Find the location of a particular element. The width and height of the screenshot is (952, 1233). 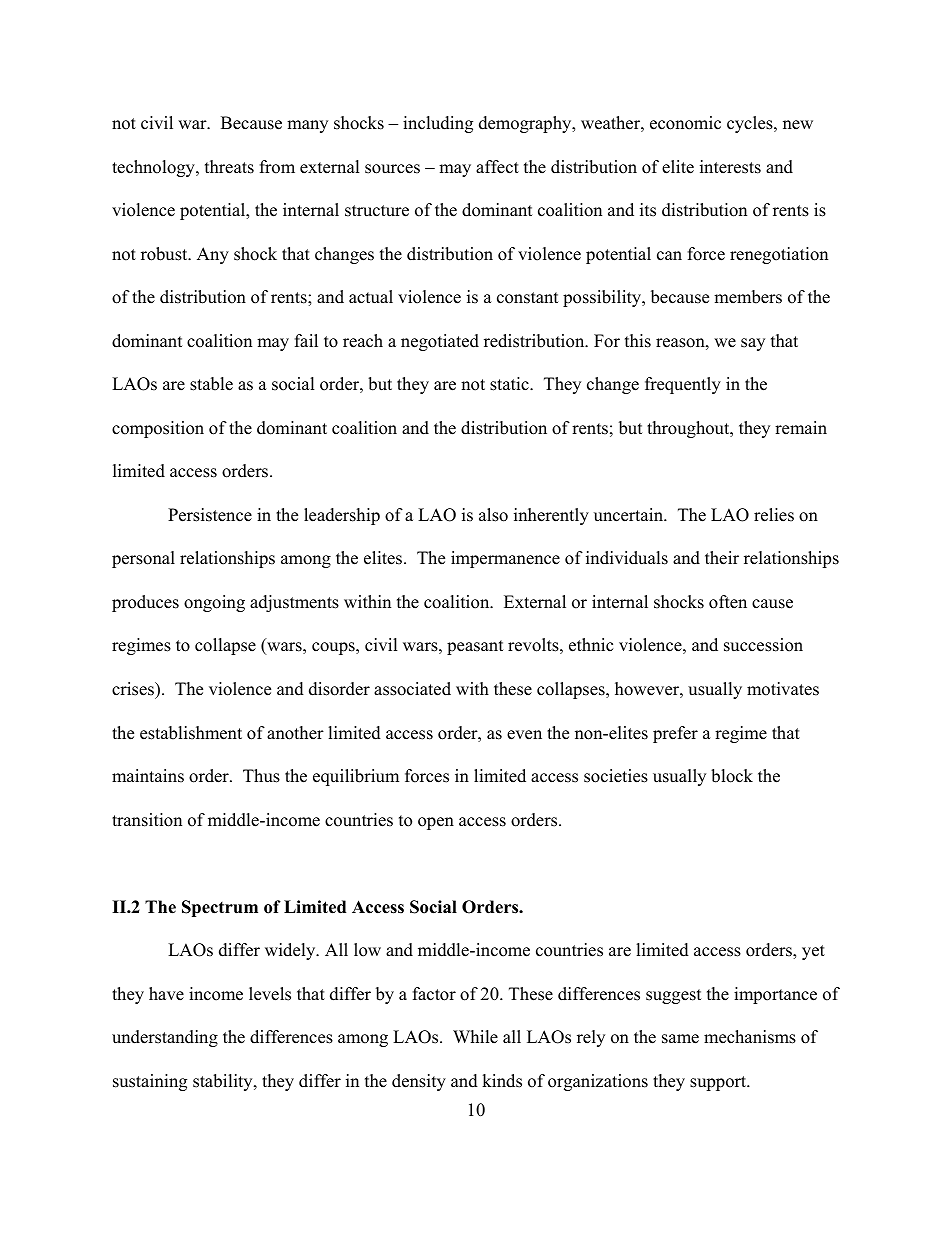

ongoing is located at coordinates (214, 603).
